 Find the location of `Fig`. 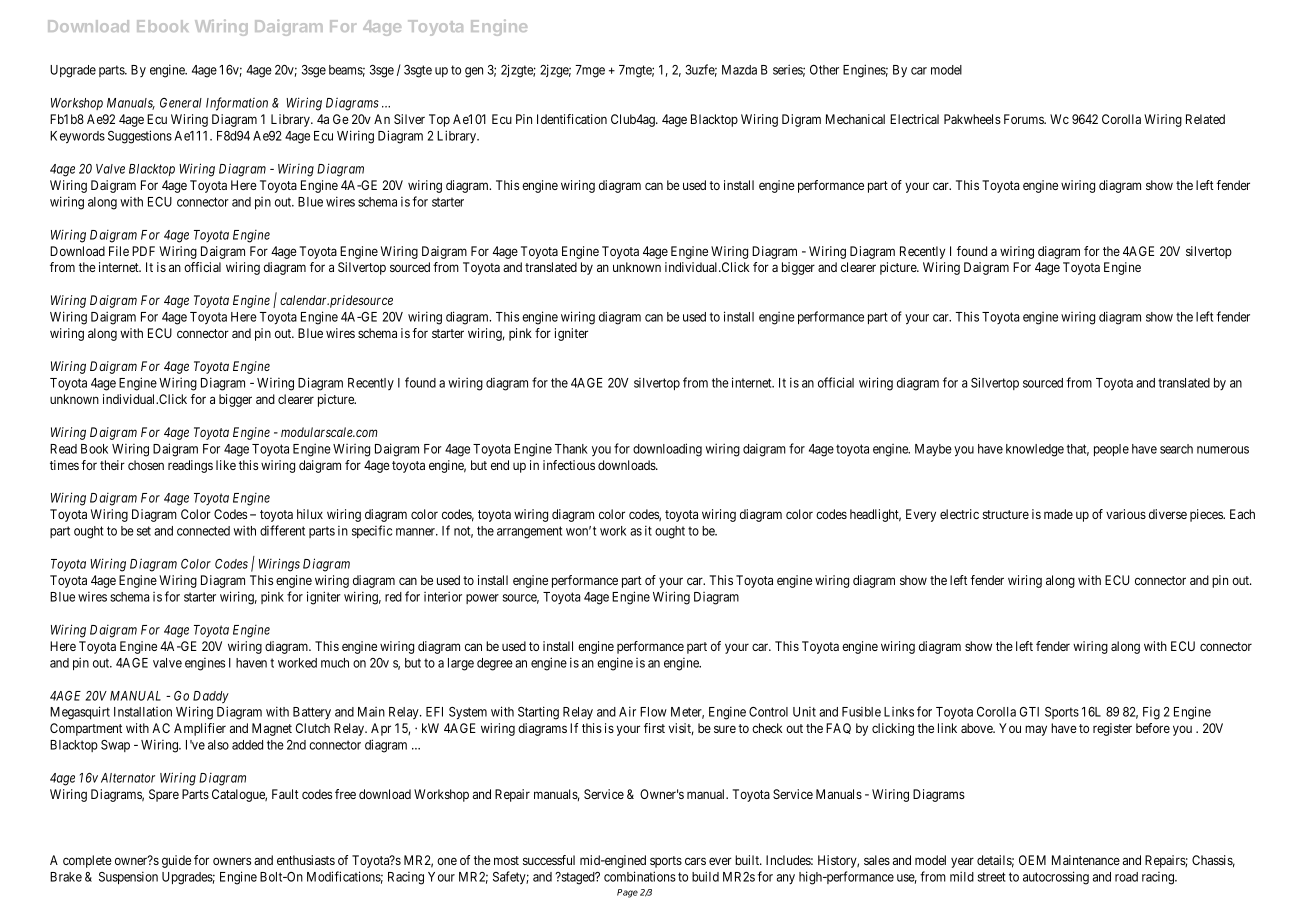

Fig is located at coordinates (1151, 713).
